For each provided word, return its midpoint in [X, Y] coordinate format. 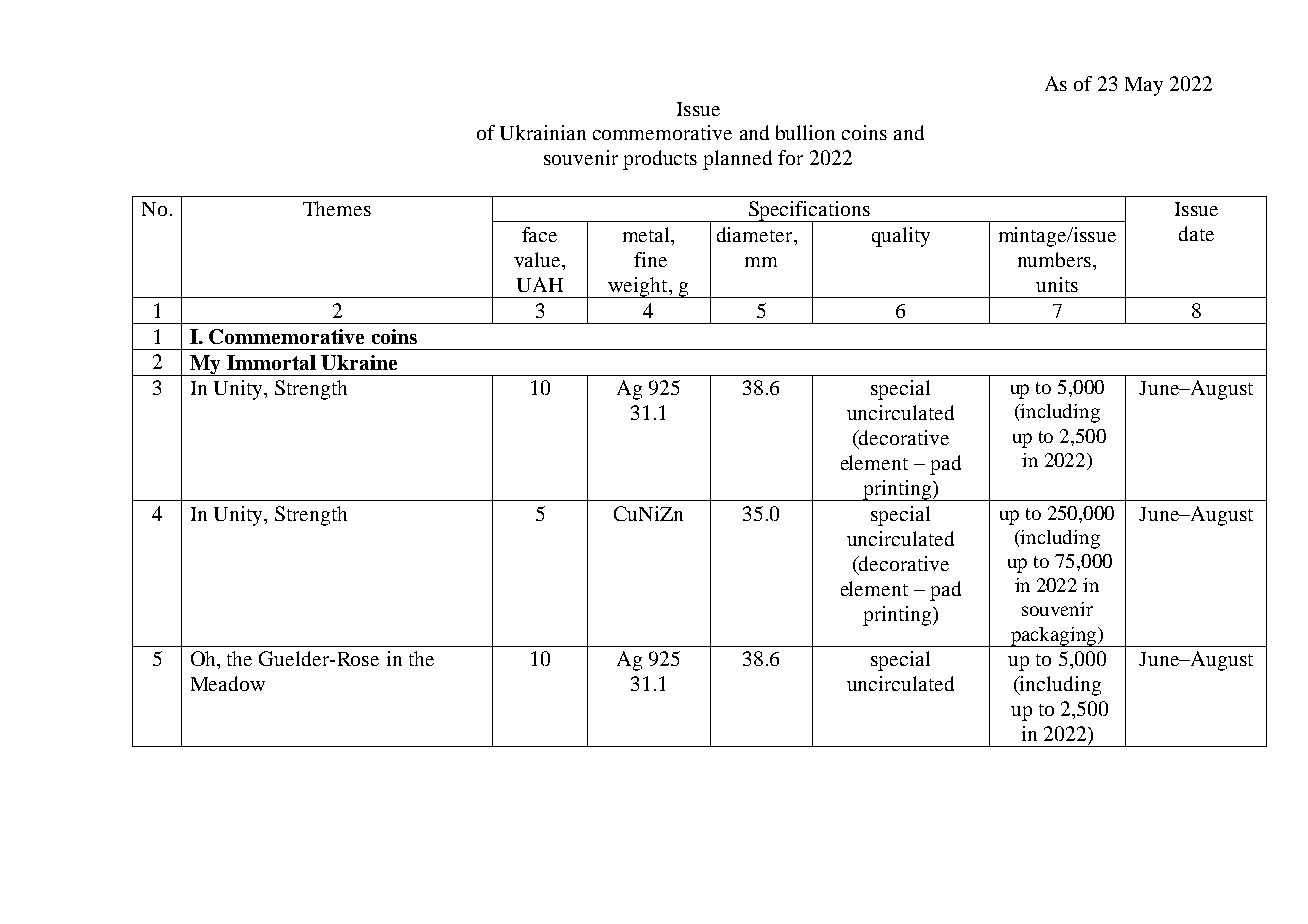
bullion [805, 132]
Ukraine [359, 362]
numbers [1056, 259]
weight [638, 287]
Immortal [271, 362]
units [1057, 284]
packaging [1053, 637]
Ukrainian [543, 132]
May [1144, 86]
